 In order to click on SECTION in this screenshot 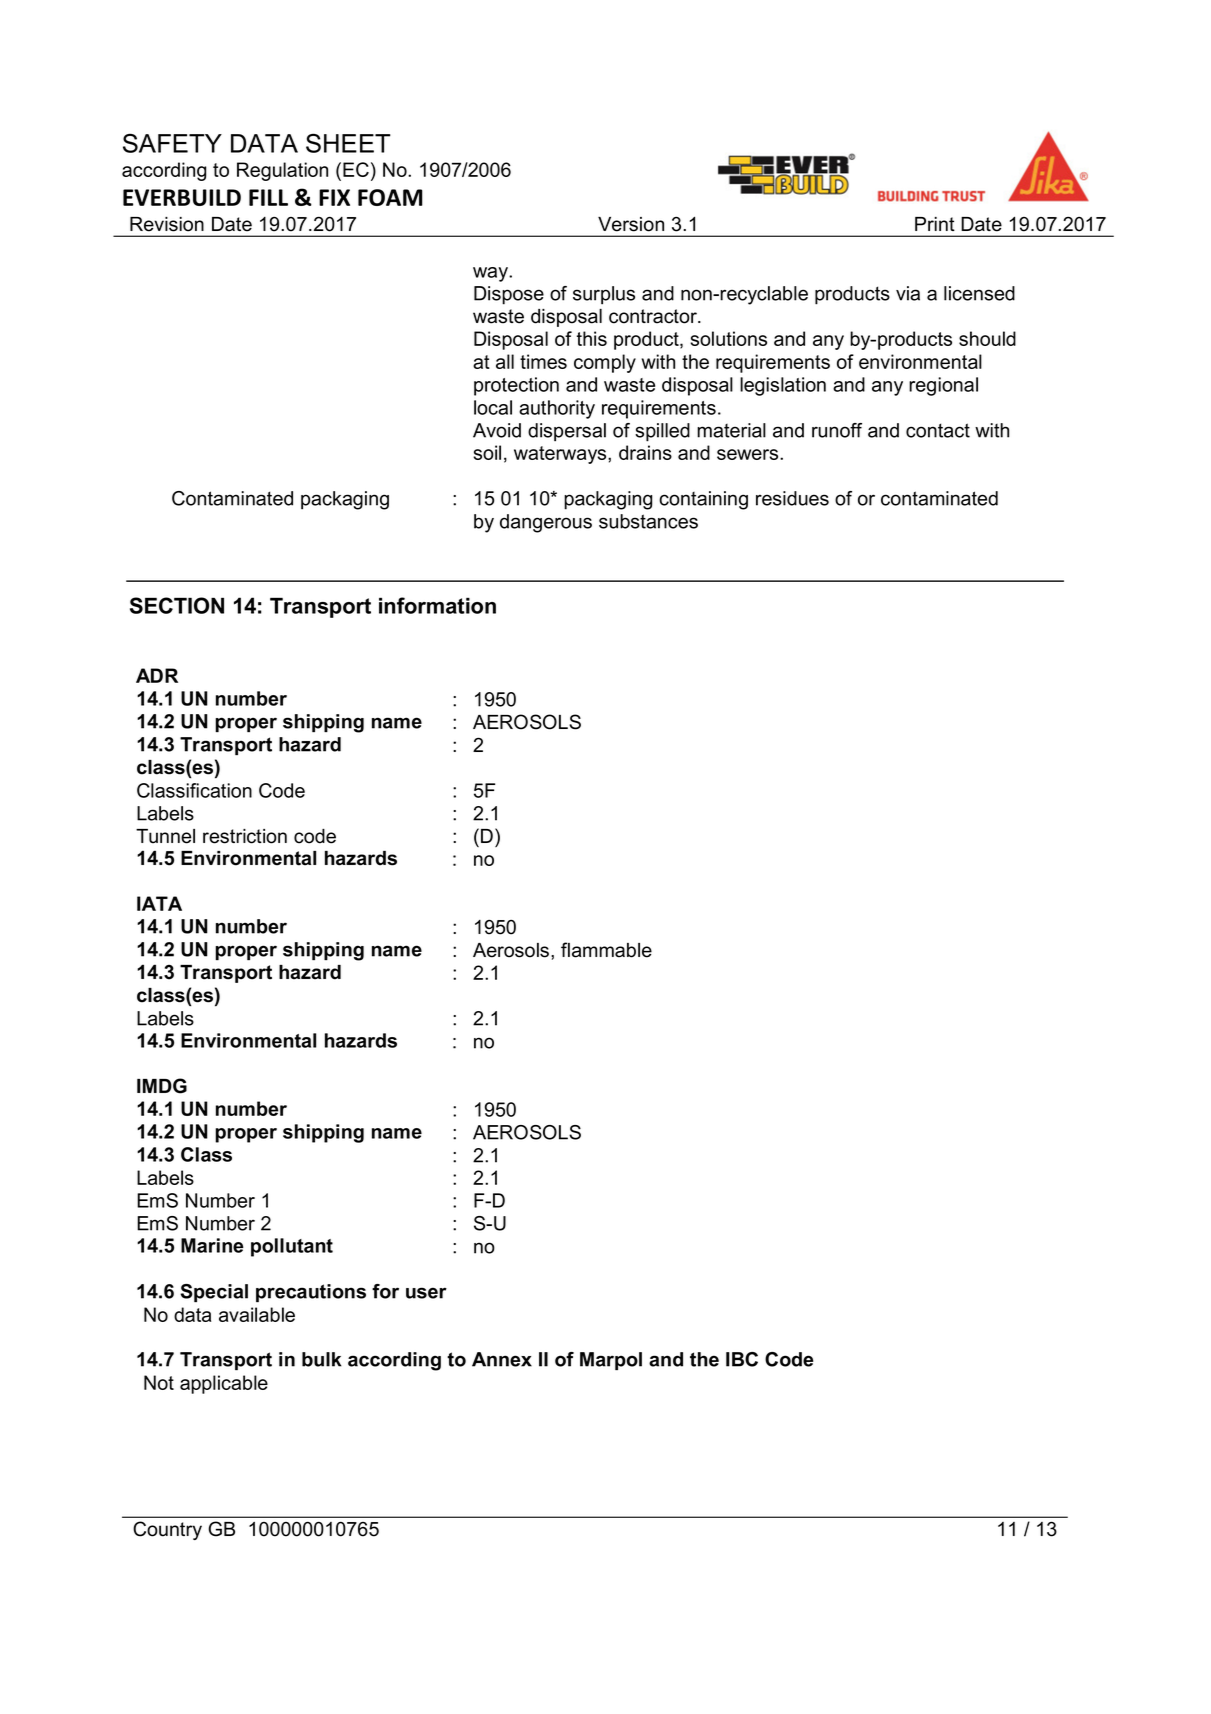, I will do `click(177, 605)`.
